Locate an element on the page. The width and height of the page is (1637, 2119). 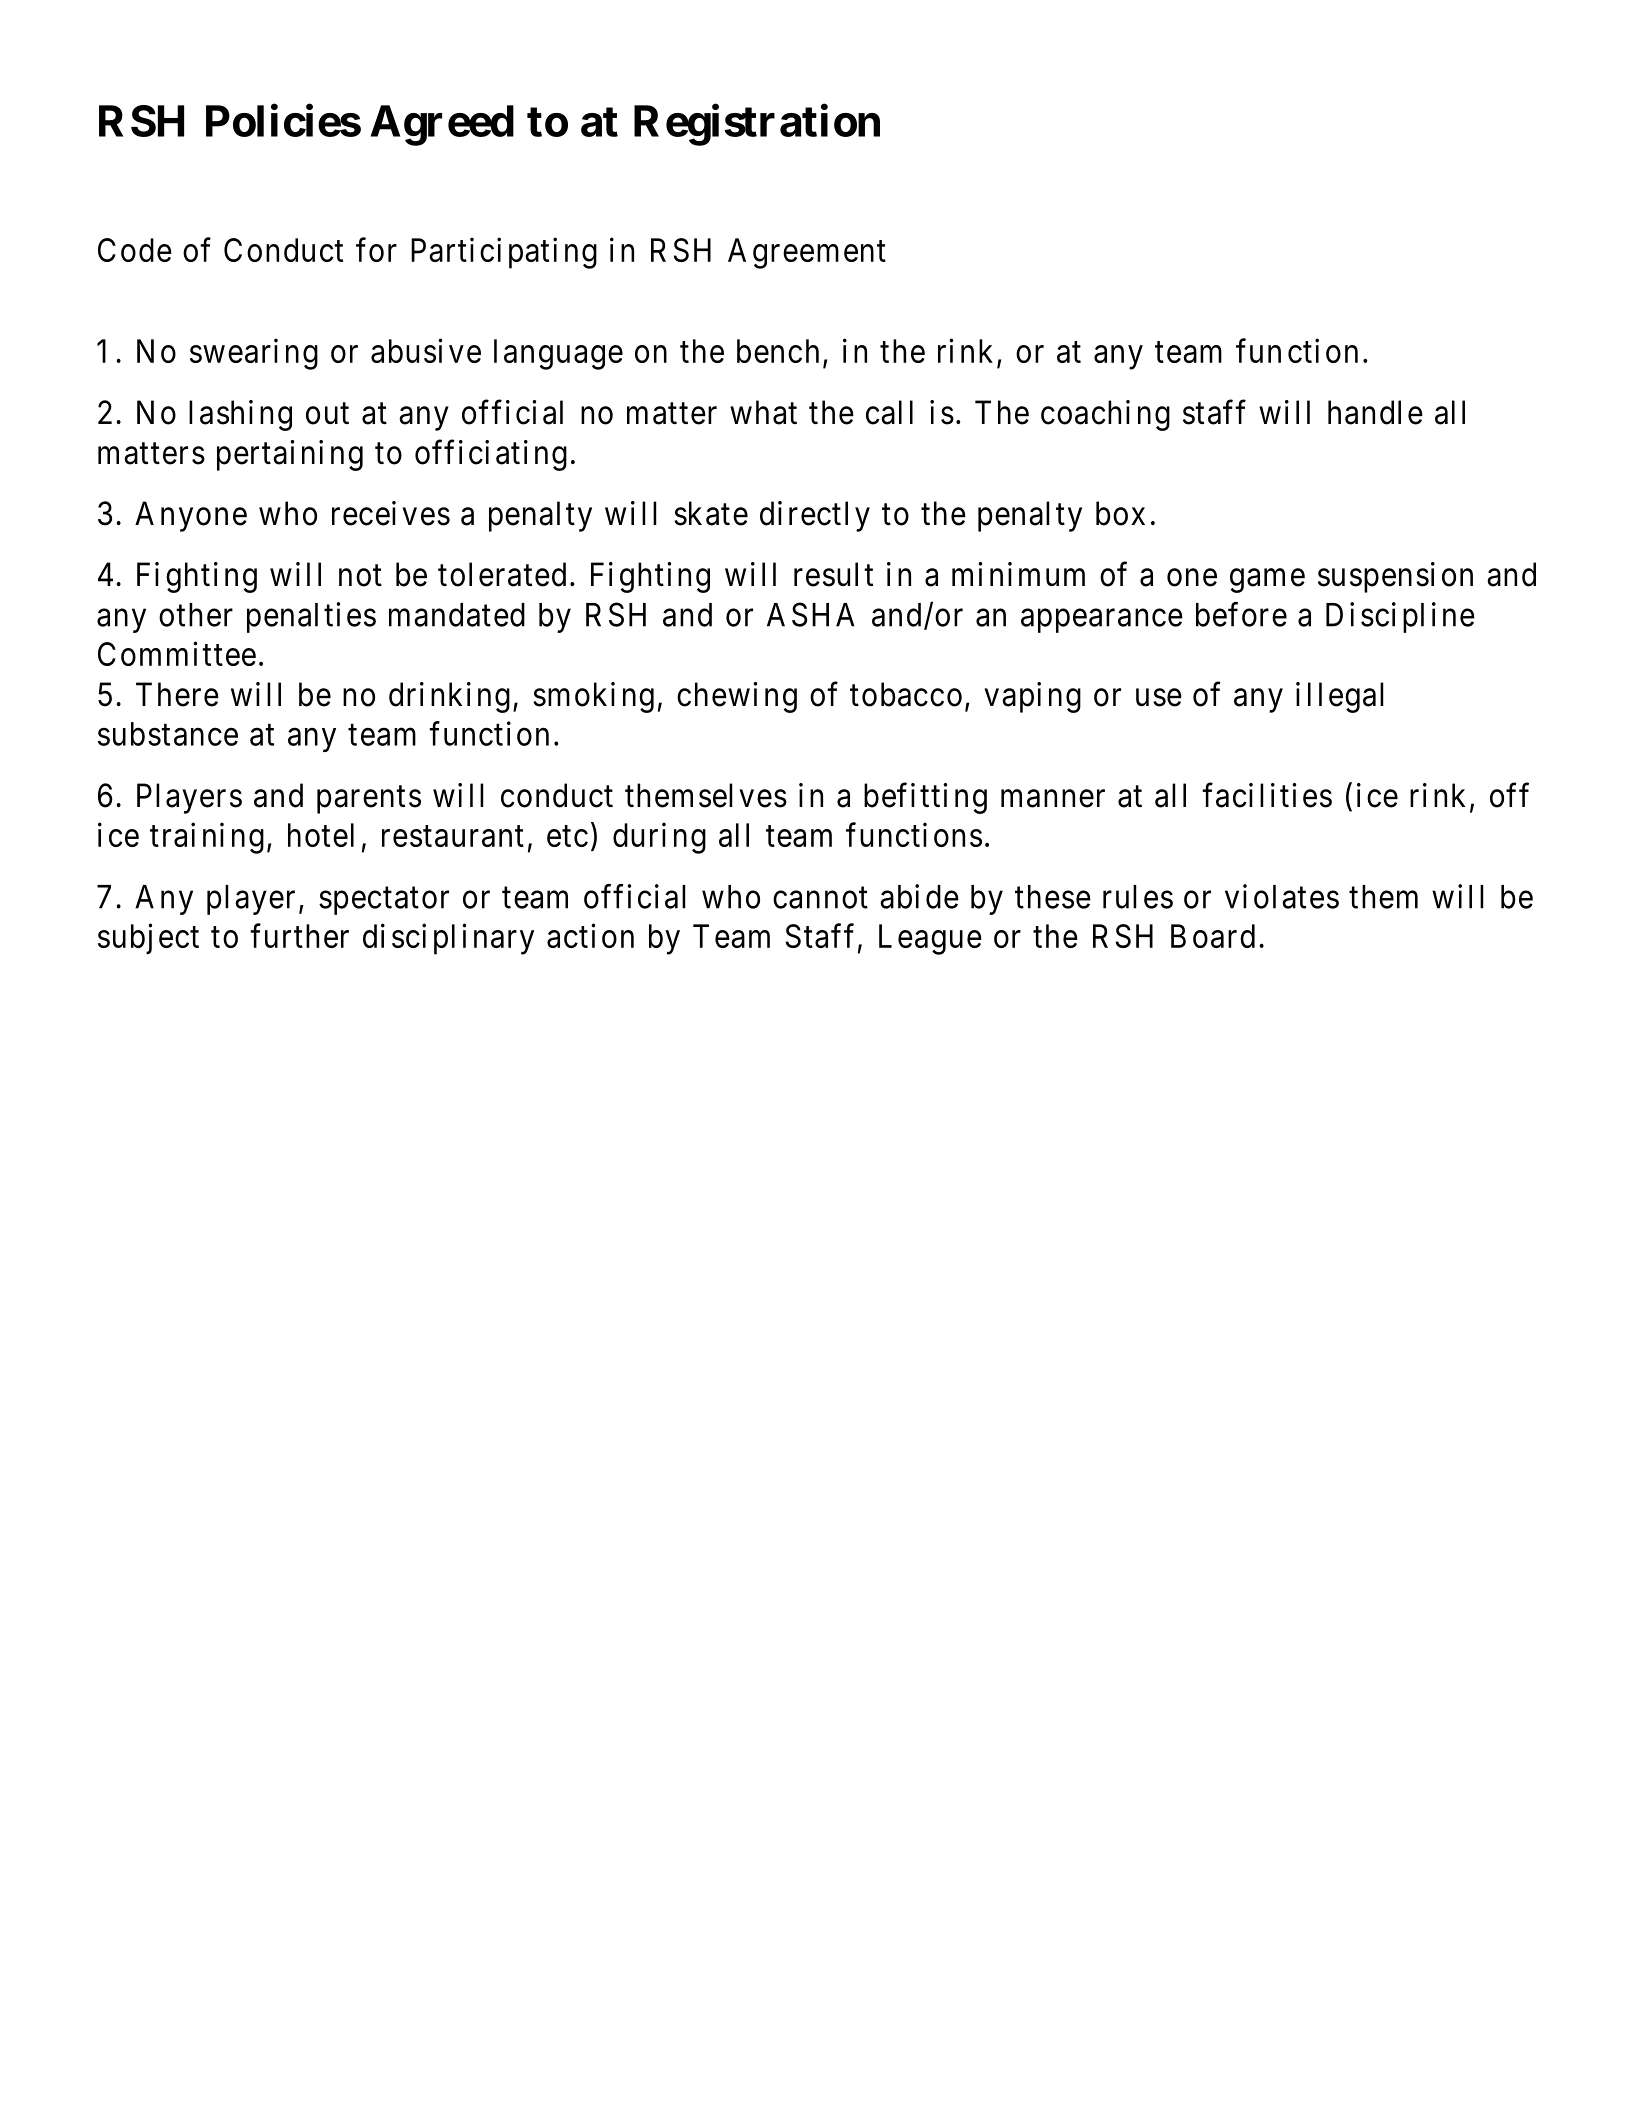
Agreement is located at coordinates (807, 253).
